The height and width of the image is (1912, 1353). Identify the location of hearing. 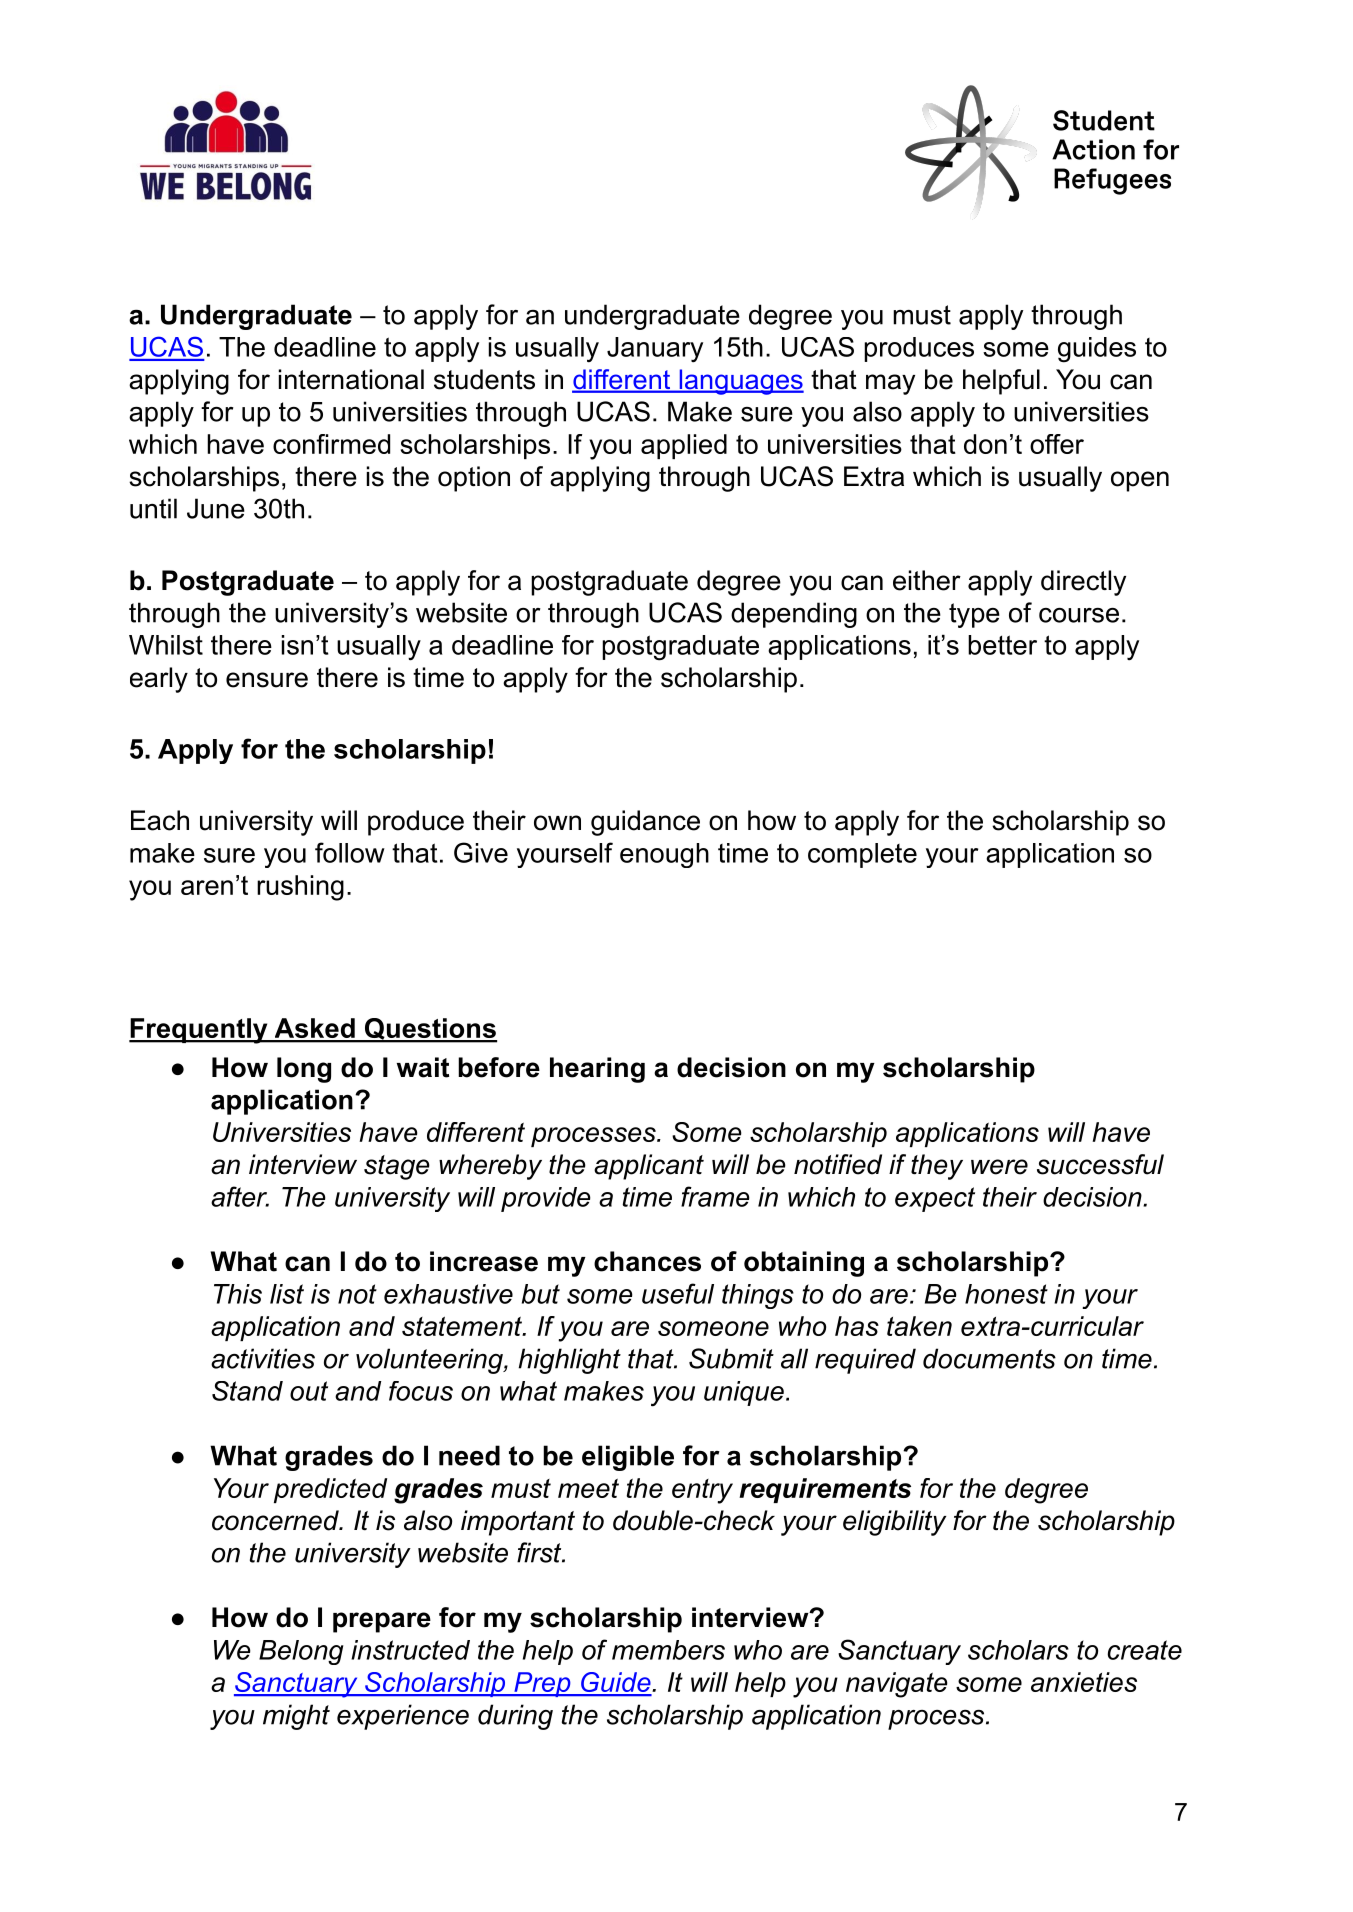
(597, 1070).
